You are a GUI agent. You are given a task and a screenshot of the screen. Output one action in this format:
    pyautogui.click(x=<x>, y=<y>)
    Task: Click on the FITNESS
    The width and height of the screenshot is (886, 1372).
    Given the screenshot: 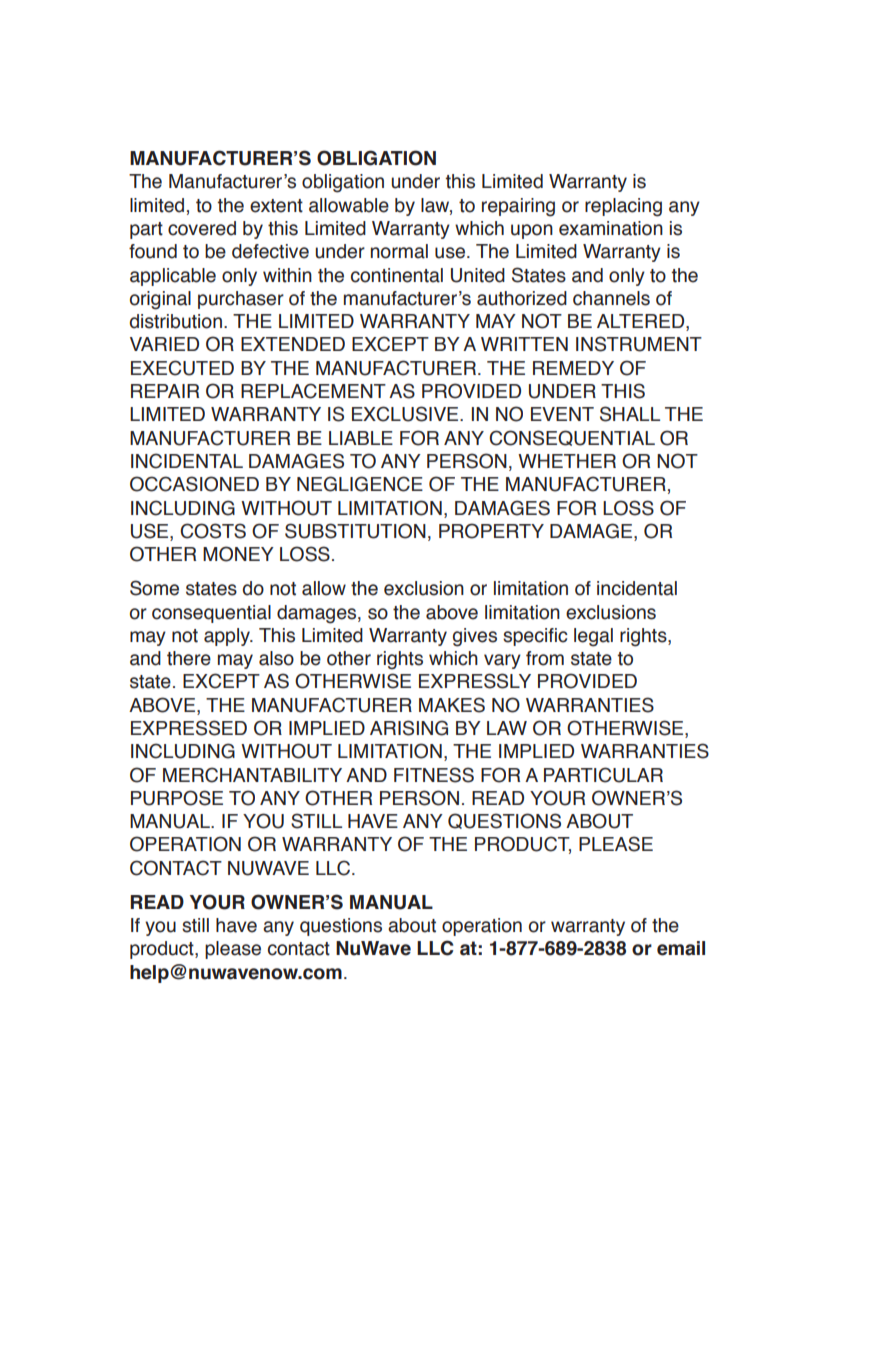 What is the action you would take?
    pyautogui.click(x=434, y=775)
